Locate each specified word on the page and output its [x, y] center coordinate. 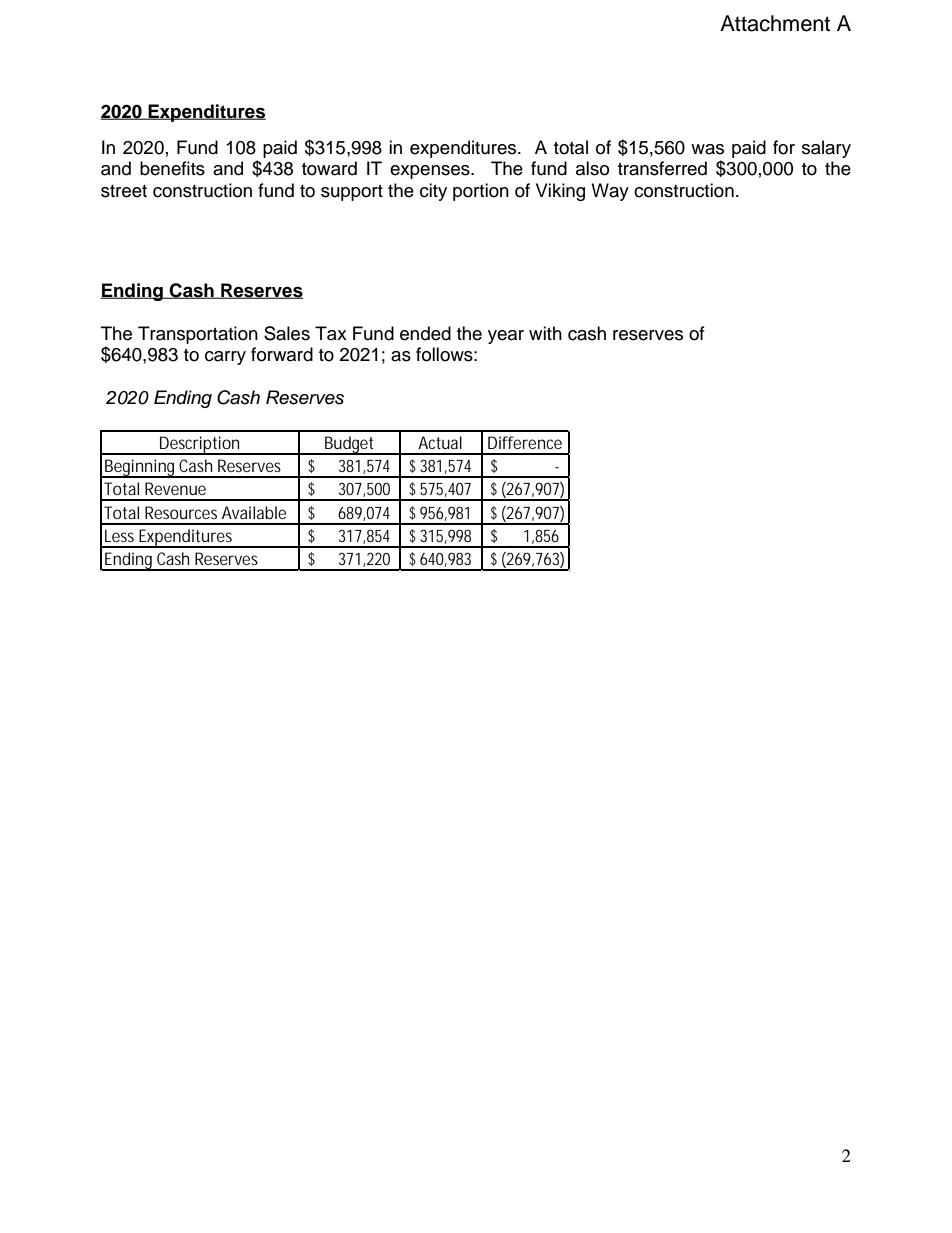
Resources [181, 512]
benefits [172, 168]
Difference [525, 442]
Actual [440, 442]
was [707, 149]
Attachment [775, 23]
